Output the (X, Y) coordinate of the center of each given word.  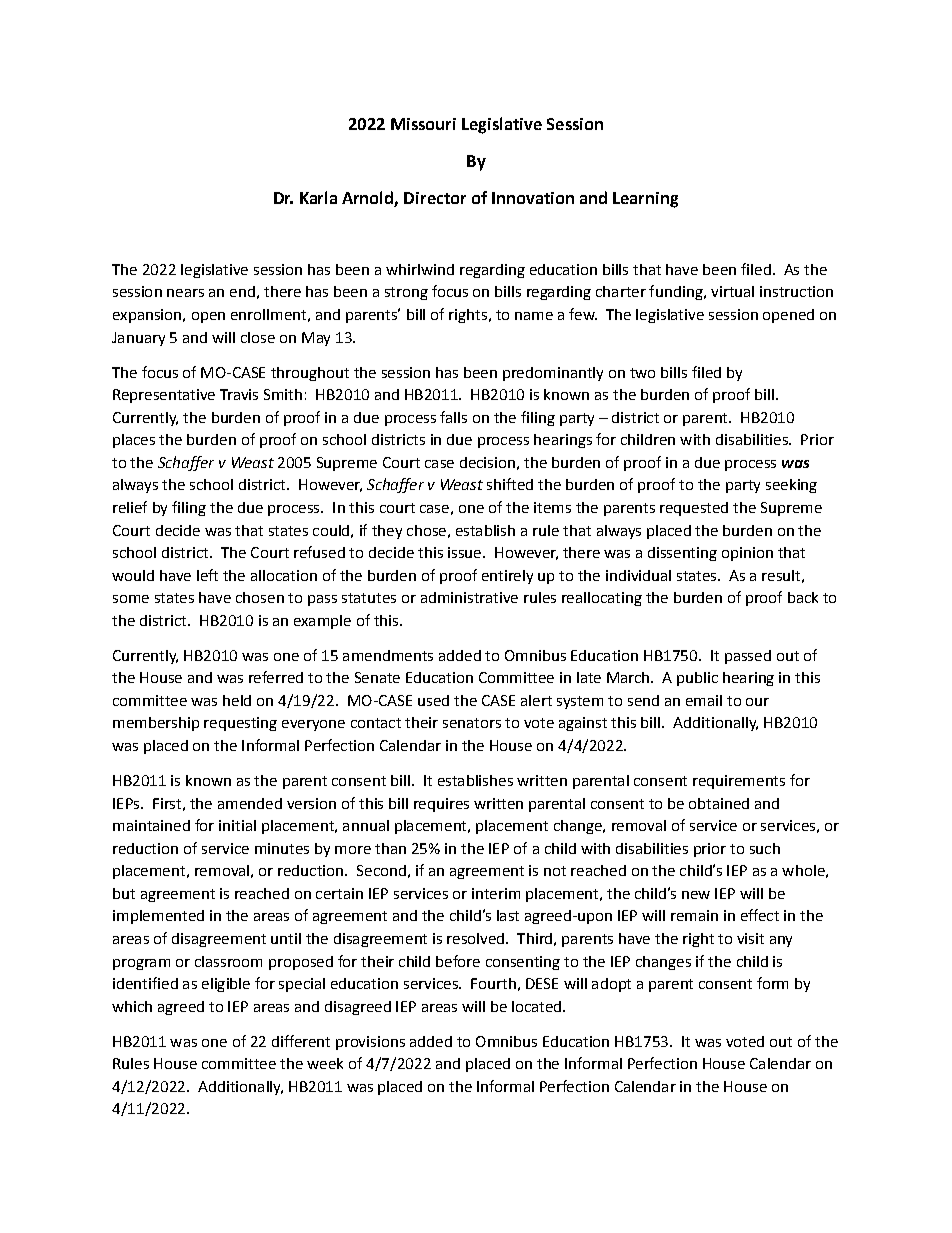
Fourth (493, 983)
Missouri (423, 124)
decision (487, 462)
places (134, 441)
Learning (645, 200)
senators (472, 723)
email (704, 700)
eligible (226, 985)
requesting (240, 724)
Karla (318, 197)
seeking (791, 486)
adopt (611, 985)
